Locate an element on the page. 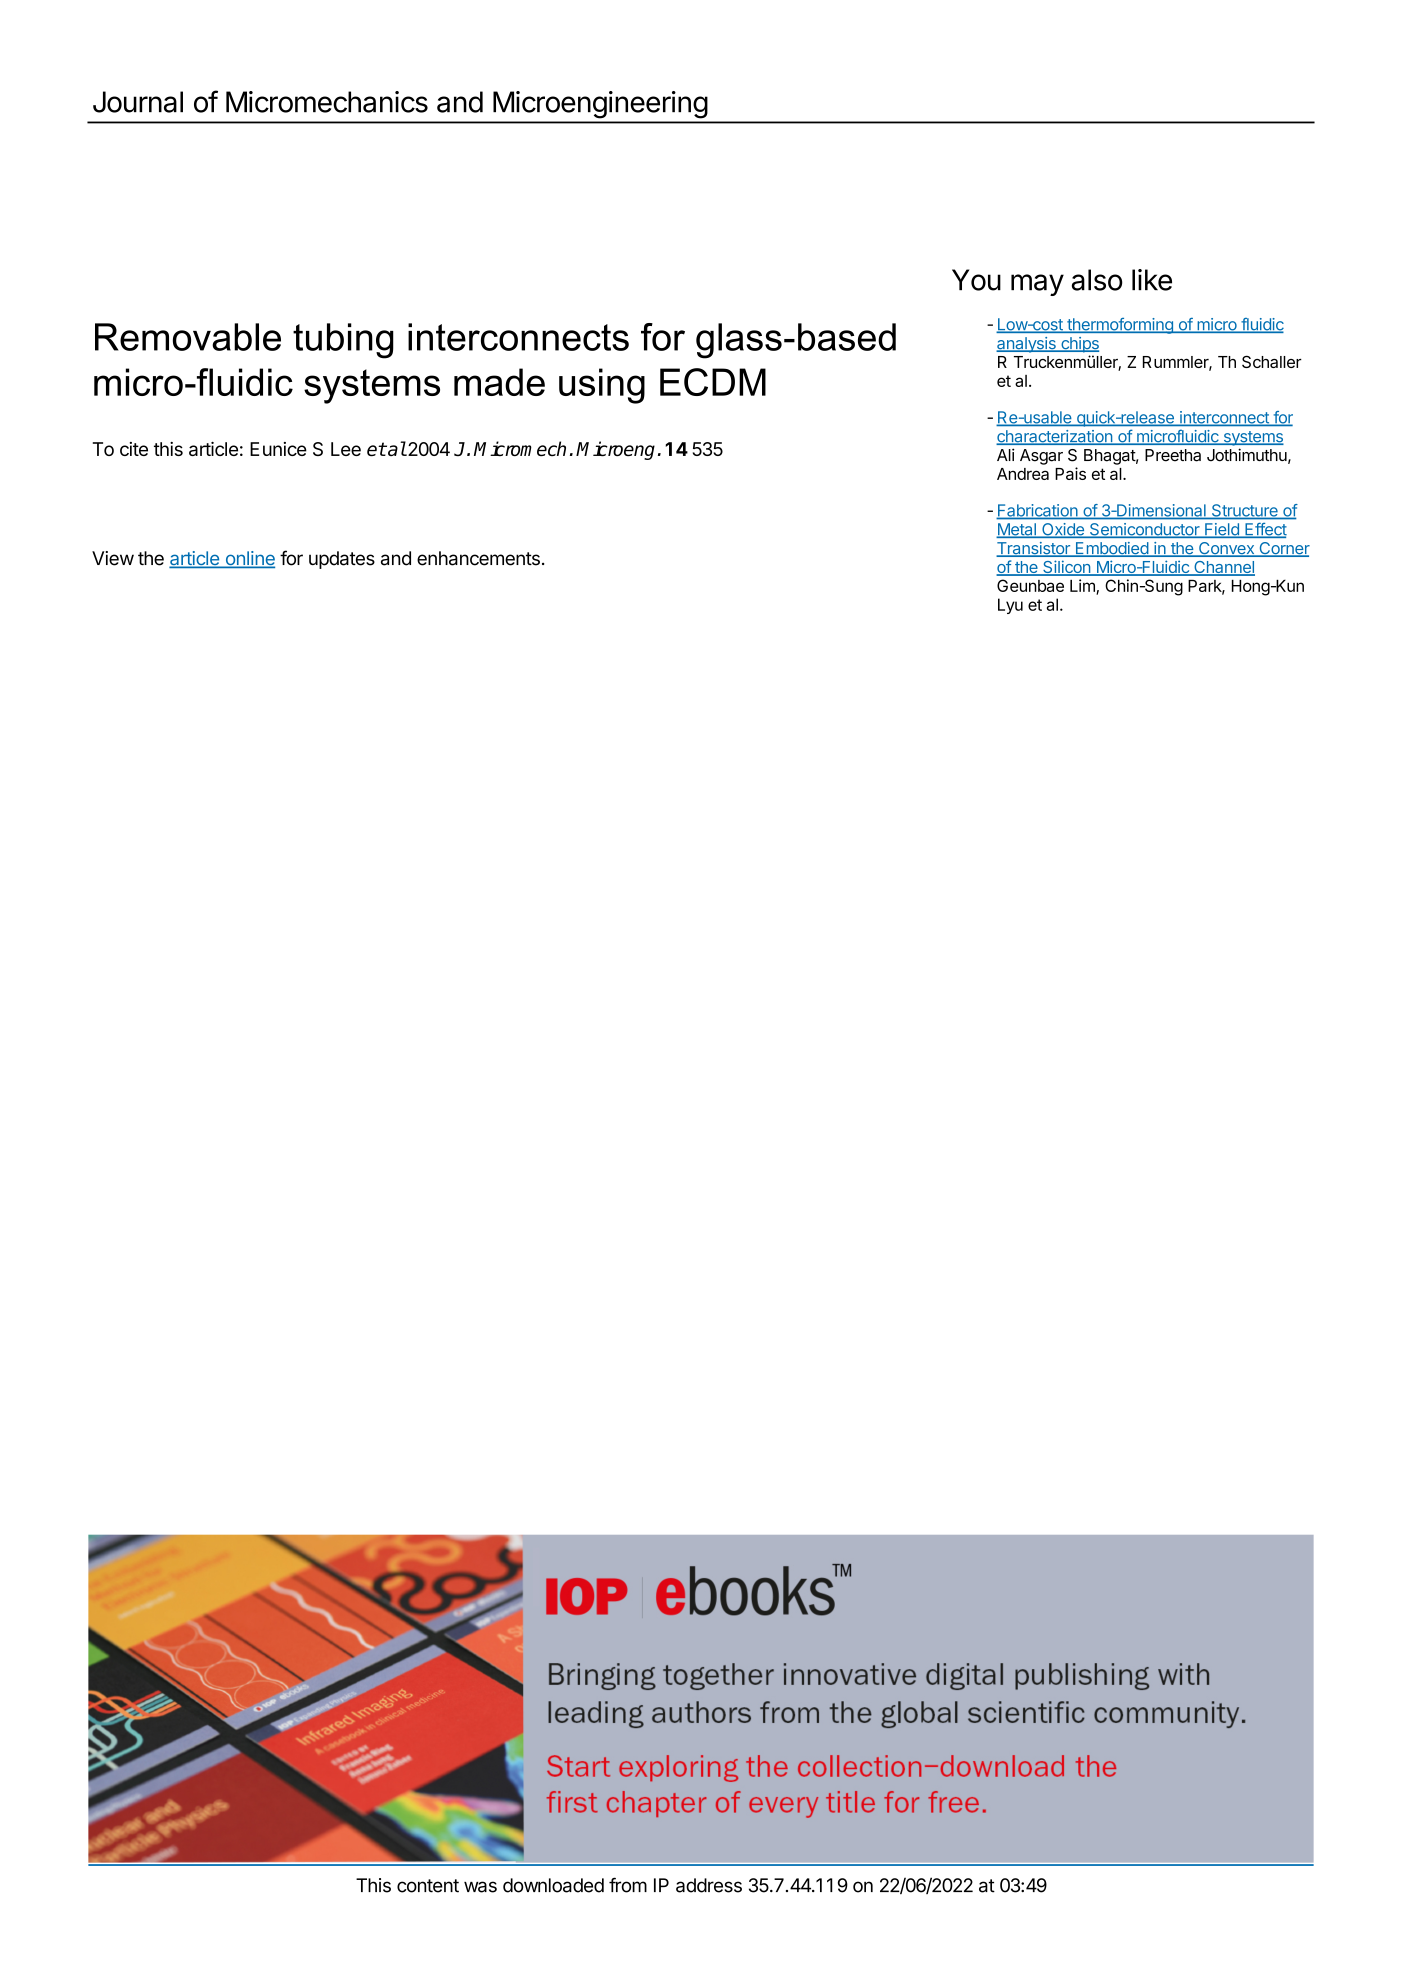  Transistor is located at coordinates (1034, 549).
